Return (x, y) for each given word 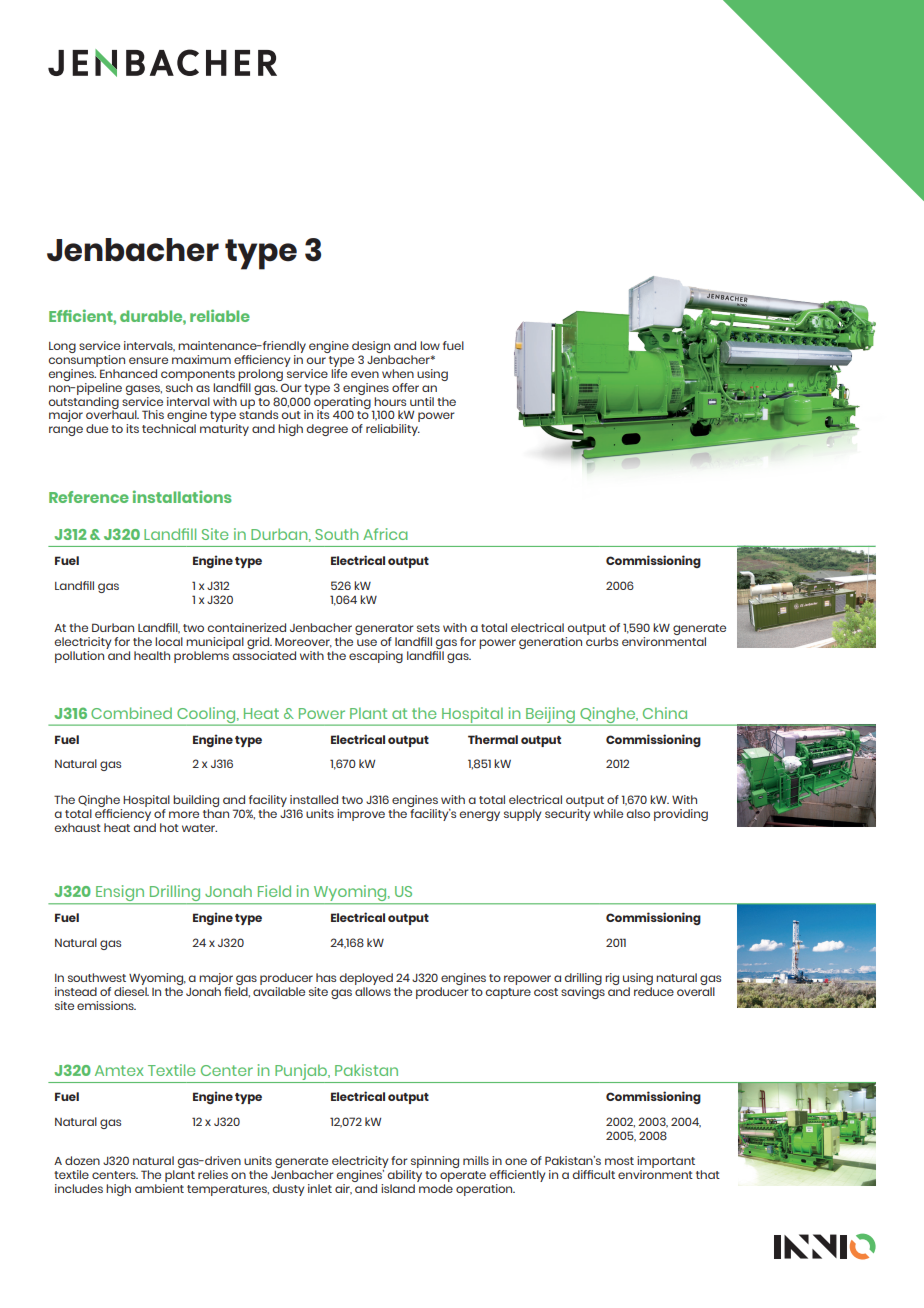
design (371, 347)
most (619, 1161)
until (422, 401)
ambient (159, 1187)
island (398, 1188)
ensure (148, 360)
